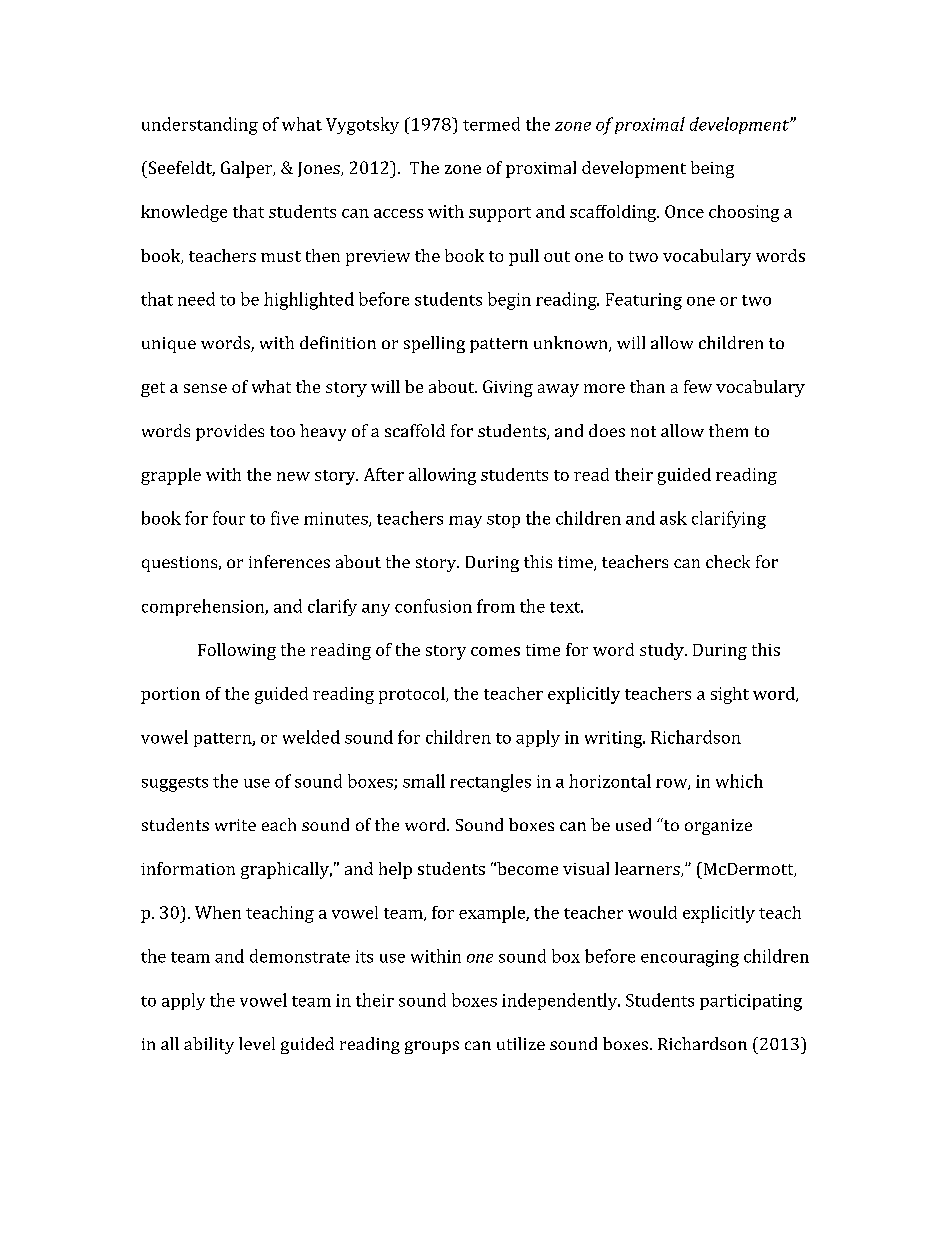 Image resolution: width=952 pixels, height=1233 pixels. What do you see at coordinates (663, 651) in the document?
I see `study` at bounding box center [663, 651].
